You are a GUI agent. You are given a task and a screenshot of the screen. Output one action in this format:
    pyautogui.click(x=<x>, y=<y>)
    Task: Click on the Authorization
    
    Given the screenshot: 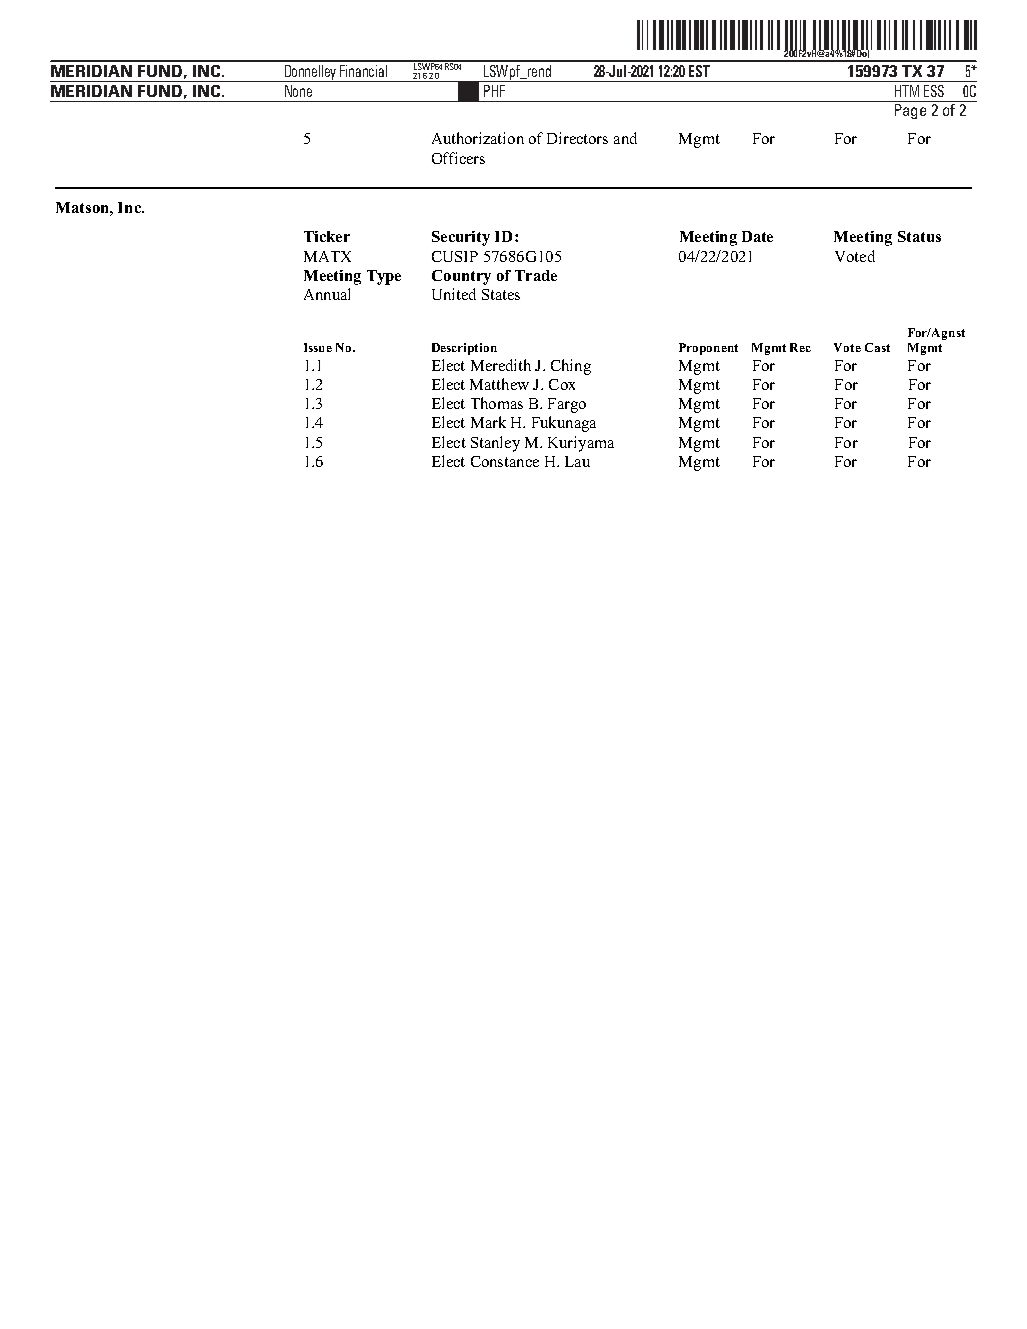 What is the action you would take?
    pyautogui.click(x=478, y=138)
